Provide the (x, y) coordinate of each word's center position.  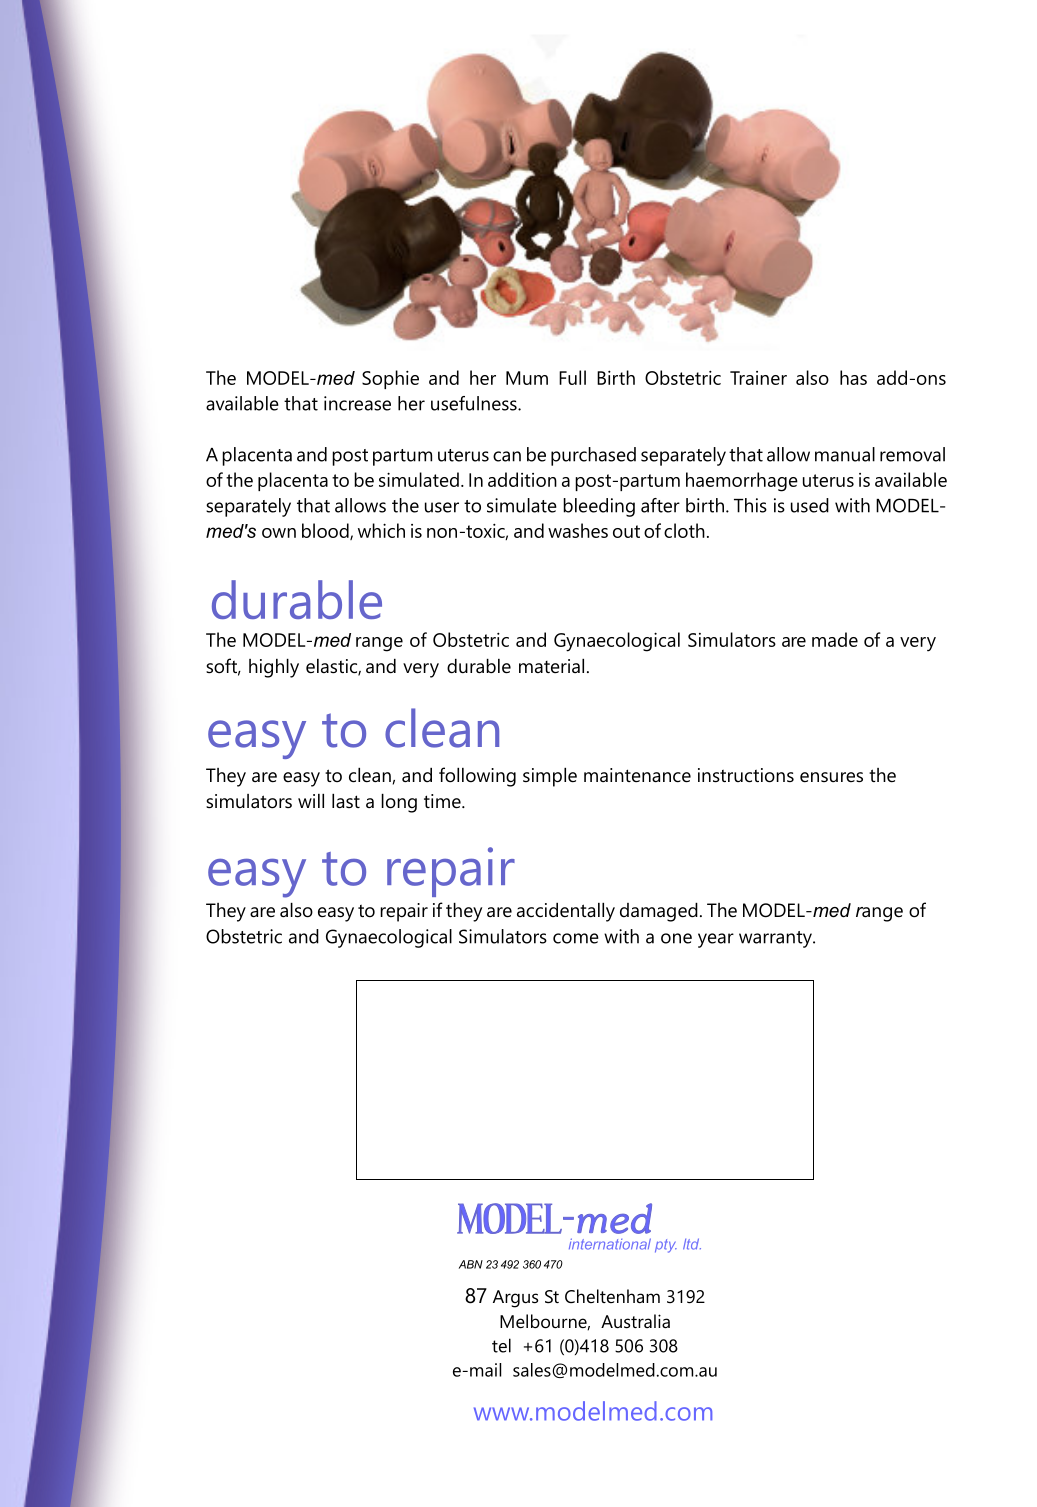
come (576, 938)
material (551, 666)
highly (274, 668)
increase (357, 403)
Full (572, 377)
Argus (515, 1299)
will (311, 801)
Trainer (758, 378)
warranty (776, 939)
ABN (471, 1264)
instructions (746, 775)
